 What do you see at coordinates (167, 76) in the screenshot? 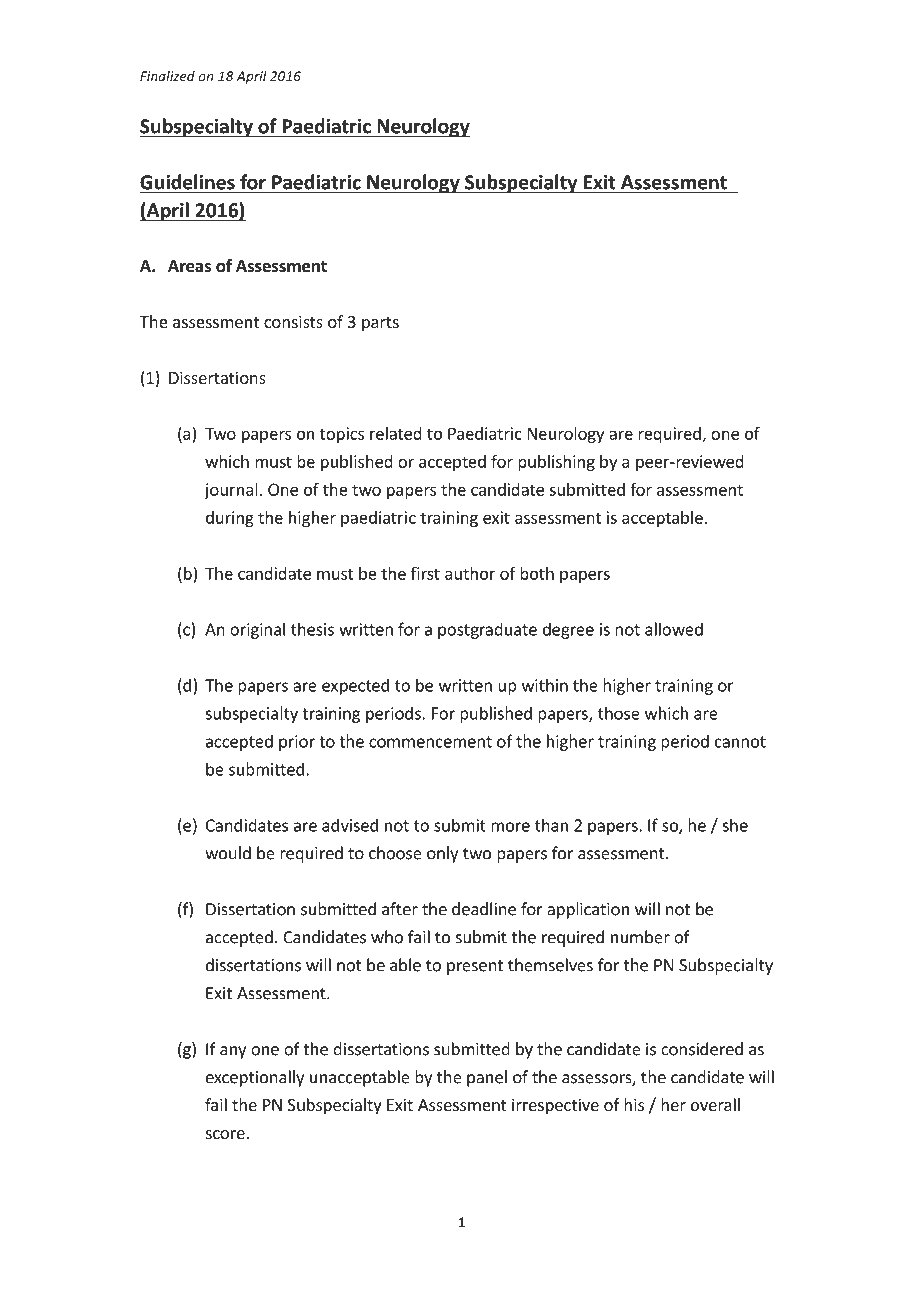
I see `Finalized` at bounding box center [167, 76].
